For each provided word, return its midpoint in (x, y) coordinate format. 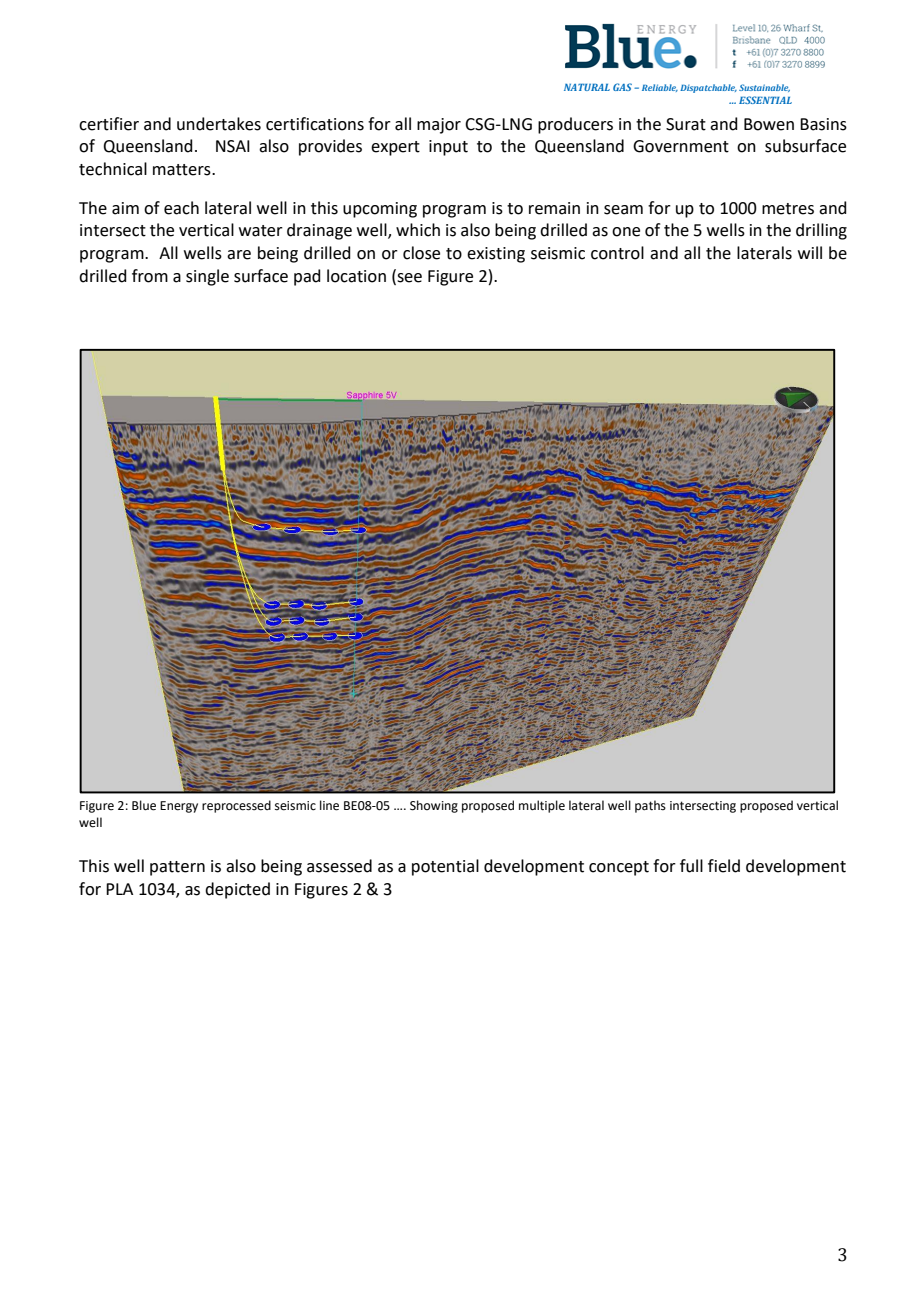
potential (445, 867)
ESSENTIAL (765, 100)
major (439, 126)
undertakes (219, 124)
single (207, 277)
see (408, 279)
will (810, 252)
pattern (177, 868)
